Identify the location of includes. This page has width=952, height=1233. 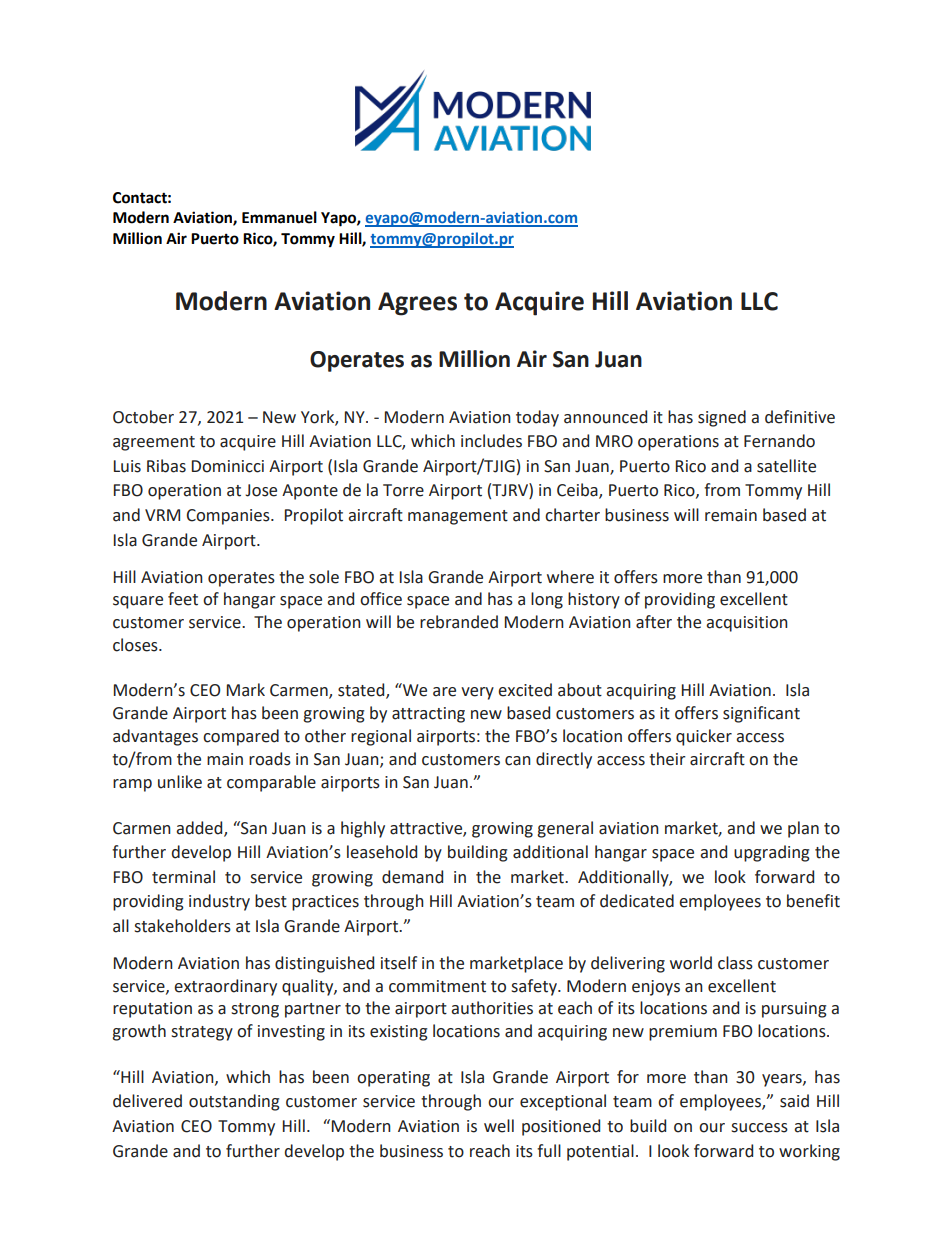
(491, 441).
